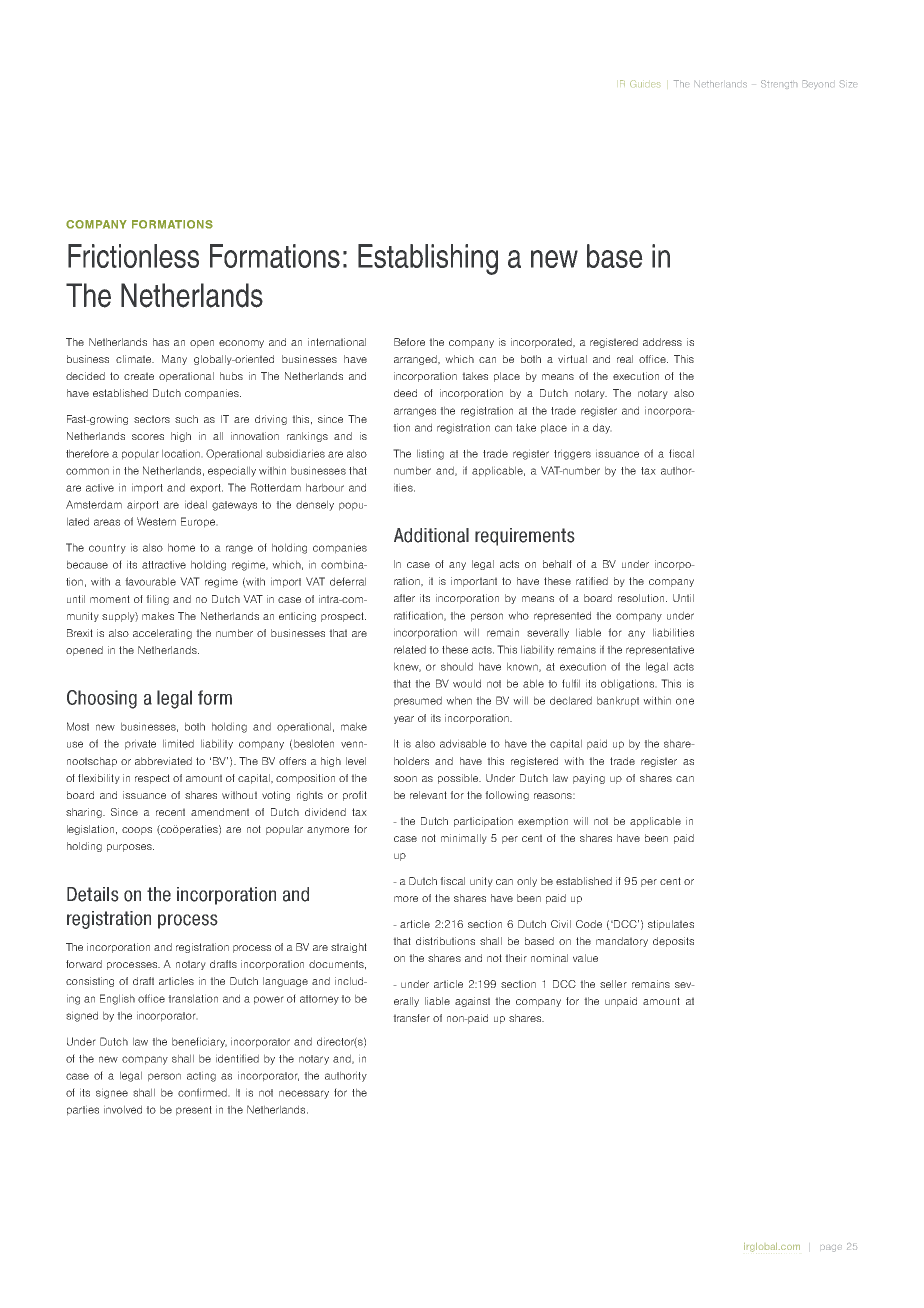  I want to click on page, so click(831, 1248).
